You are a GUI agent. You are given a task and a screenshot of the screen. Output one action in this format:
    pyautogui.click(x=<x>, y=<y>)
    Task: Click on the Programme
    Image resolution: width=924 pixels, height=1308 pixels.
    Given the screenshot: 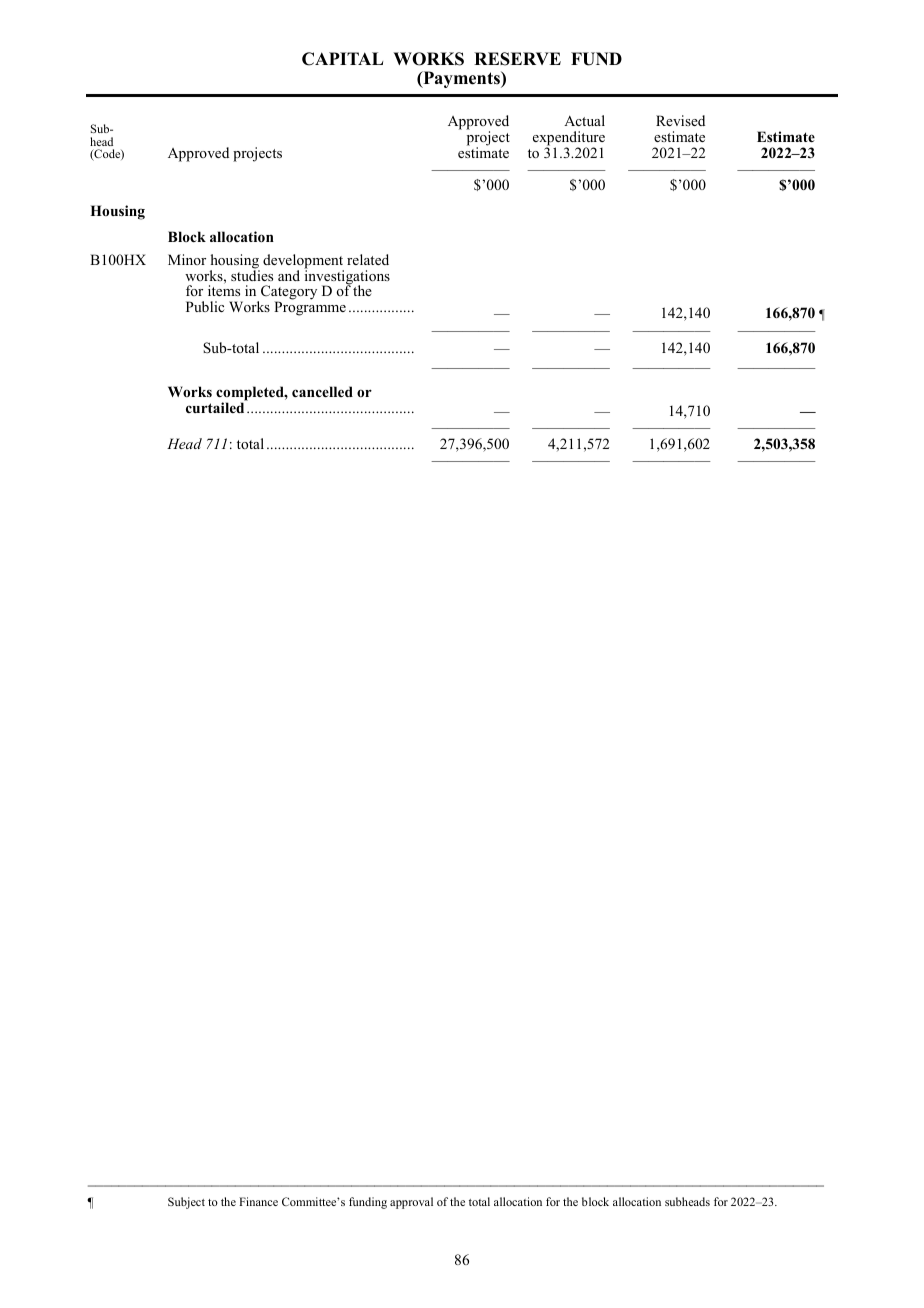 What is the action you would take?
    pyautogui.click(x=310, y=308)
